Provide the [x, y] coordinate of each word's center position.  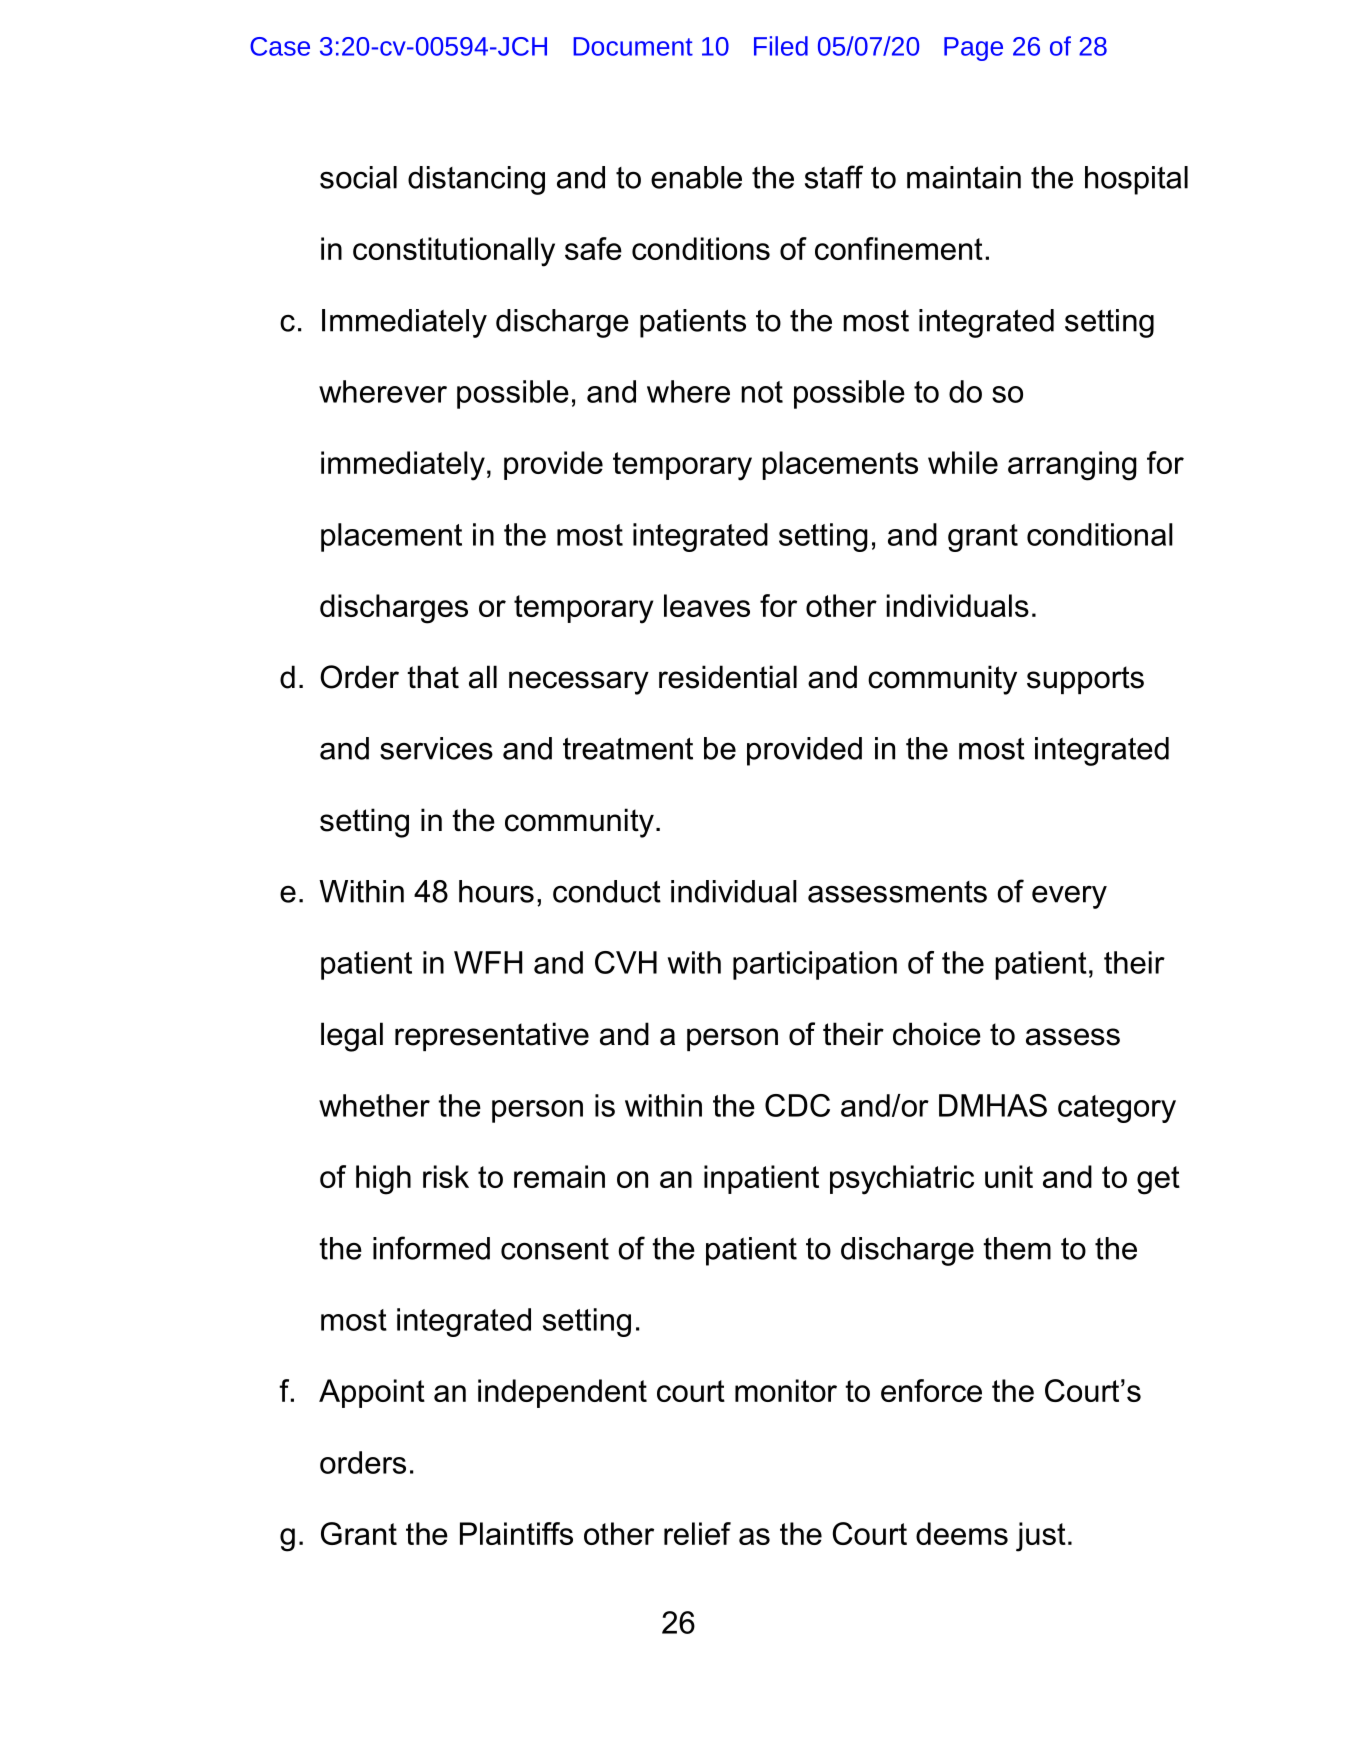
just [1041, 1537]
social [358, 177]
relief [697, 1533]
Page [973, 49]
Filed [781, 46]
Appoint [372, 1393]
